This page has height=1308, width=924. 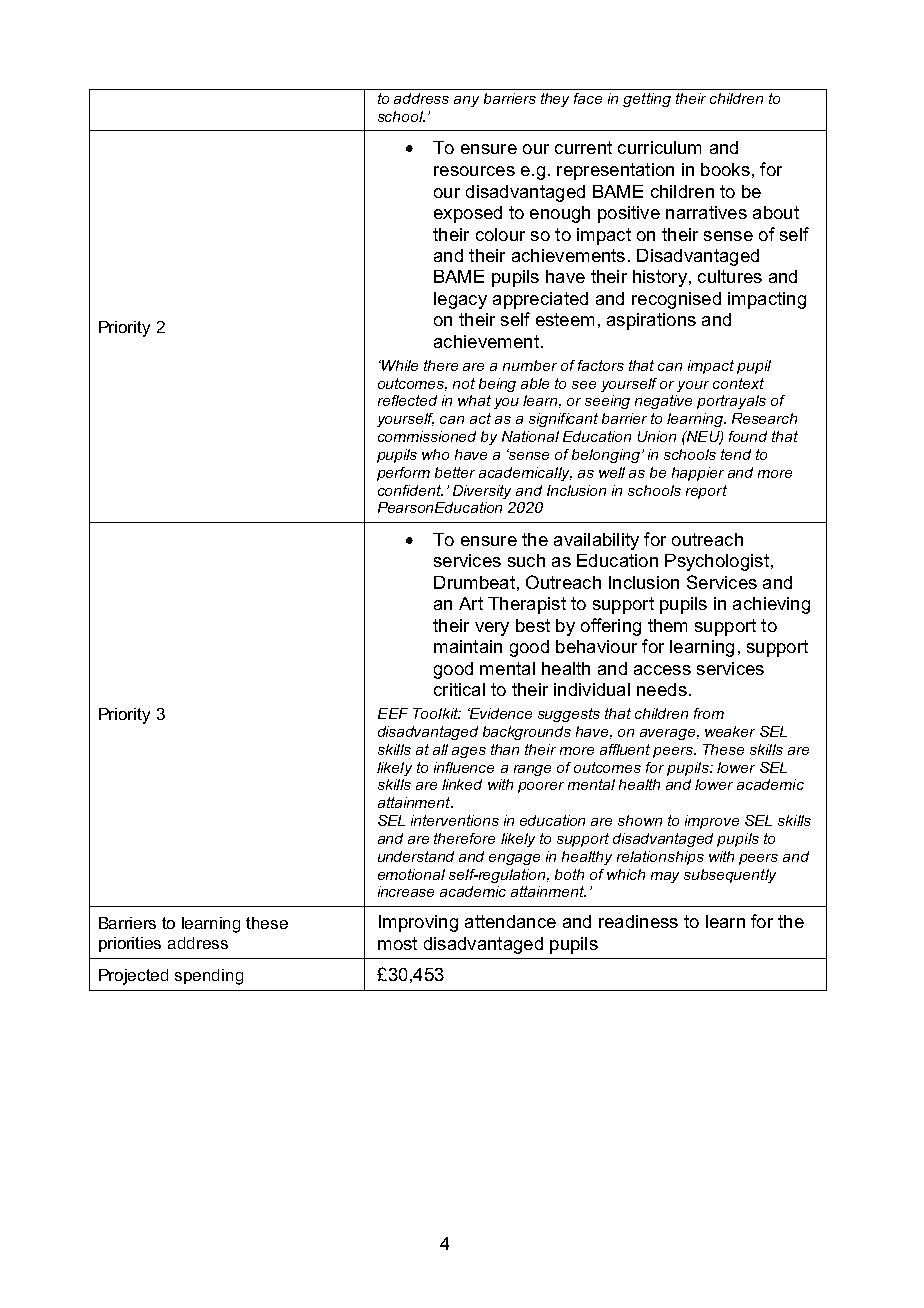 What do you see at coordinates (638, 921) in the page?
I see `readiness` at bounding box center [638, 921].
